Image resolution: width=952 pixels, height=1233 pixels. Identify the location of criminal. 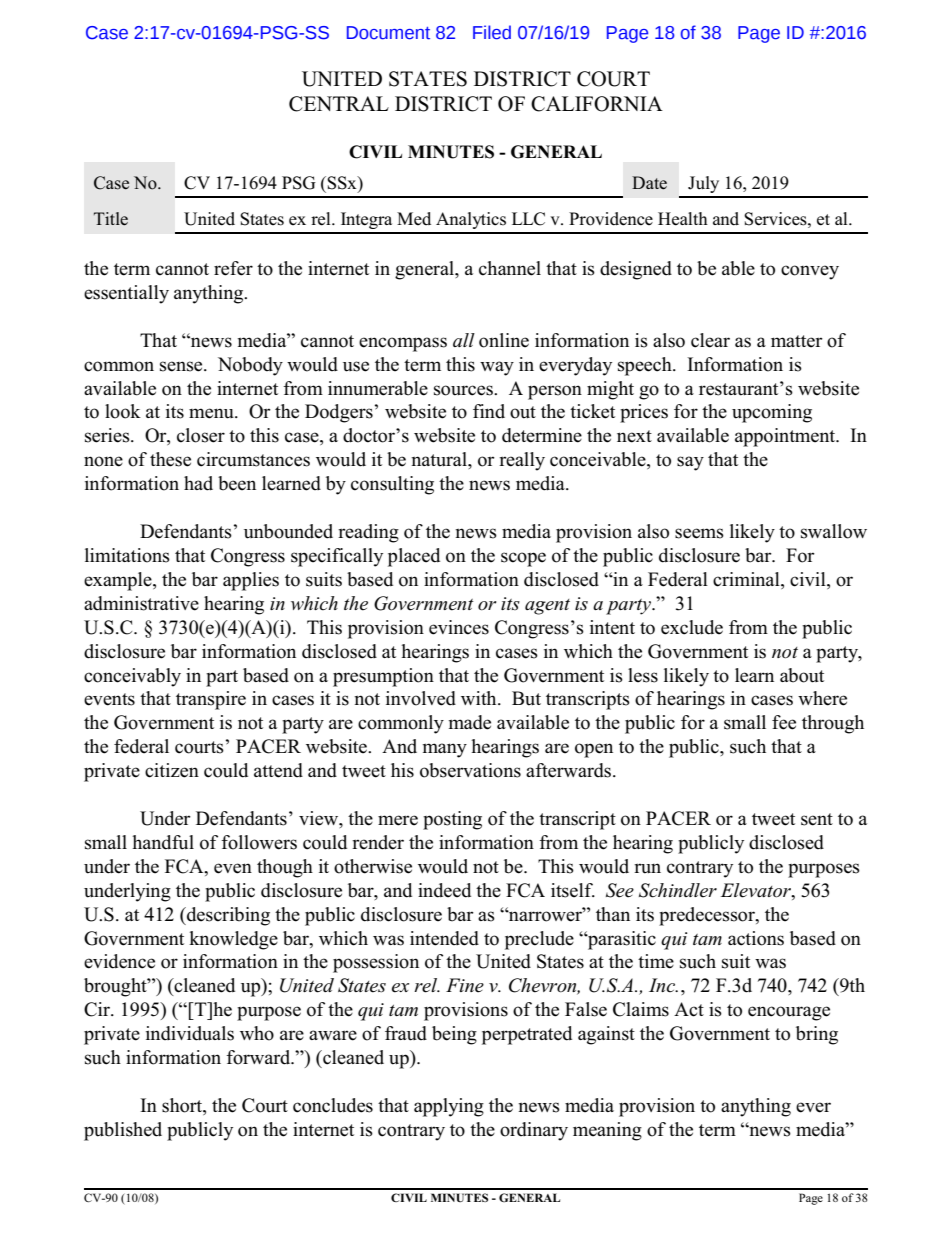
(747, 580).
